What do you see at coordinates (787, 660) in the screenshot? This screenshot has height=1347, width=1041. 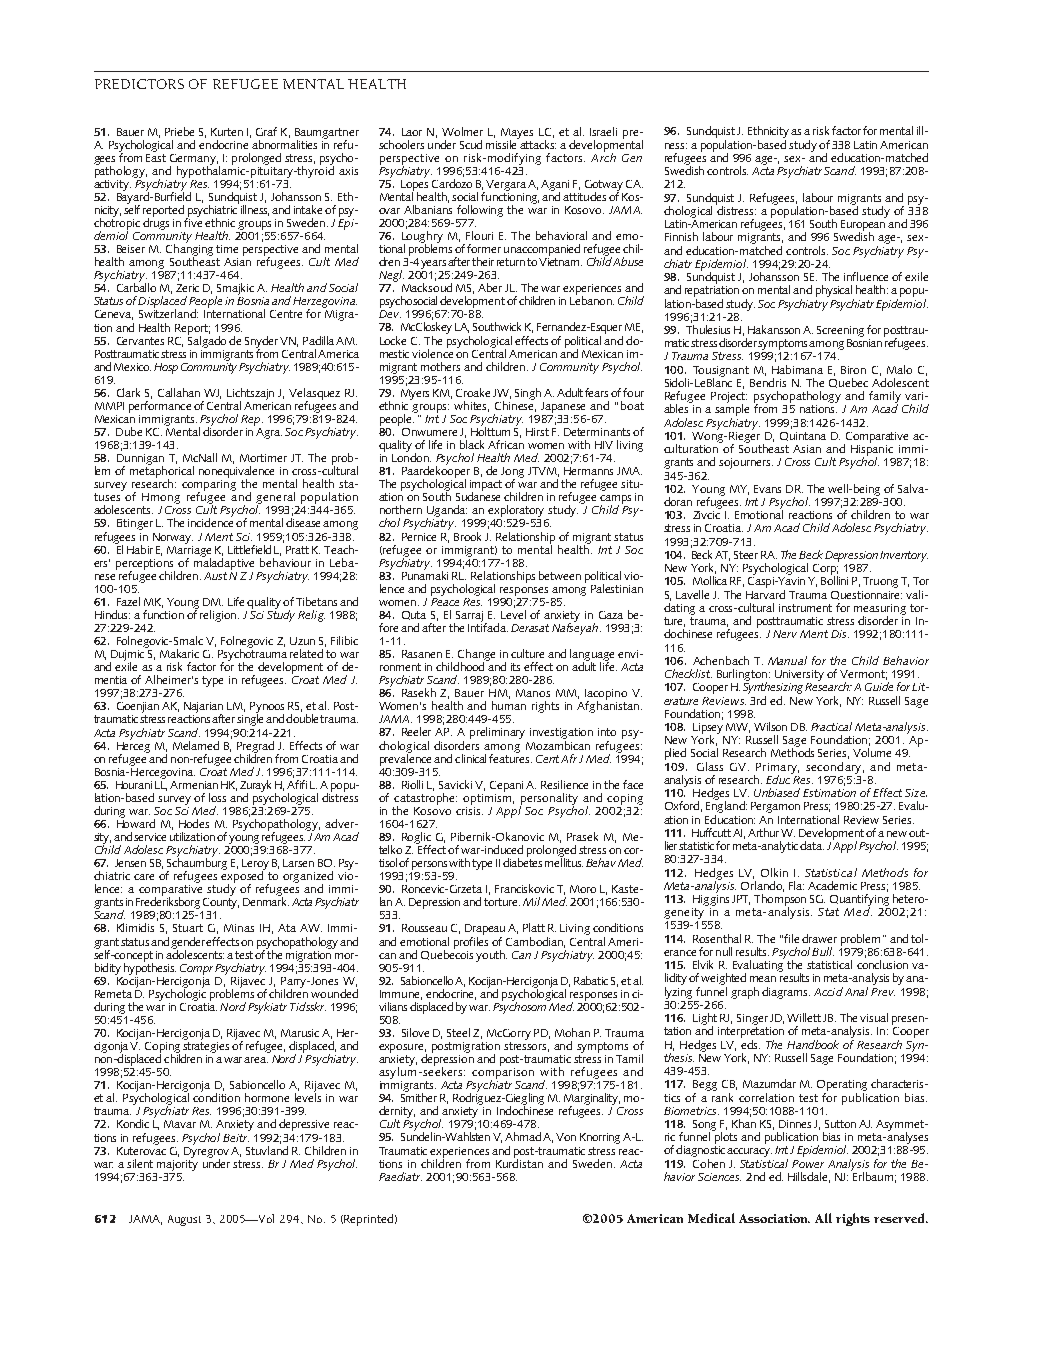 I see `Manual` at bounding box center [787, 660].
